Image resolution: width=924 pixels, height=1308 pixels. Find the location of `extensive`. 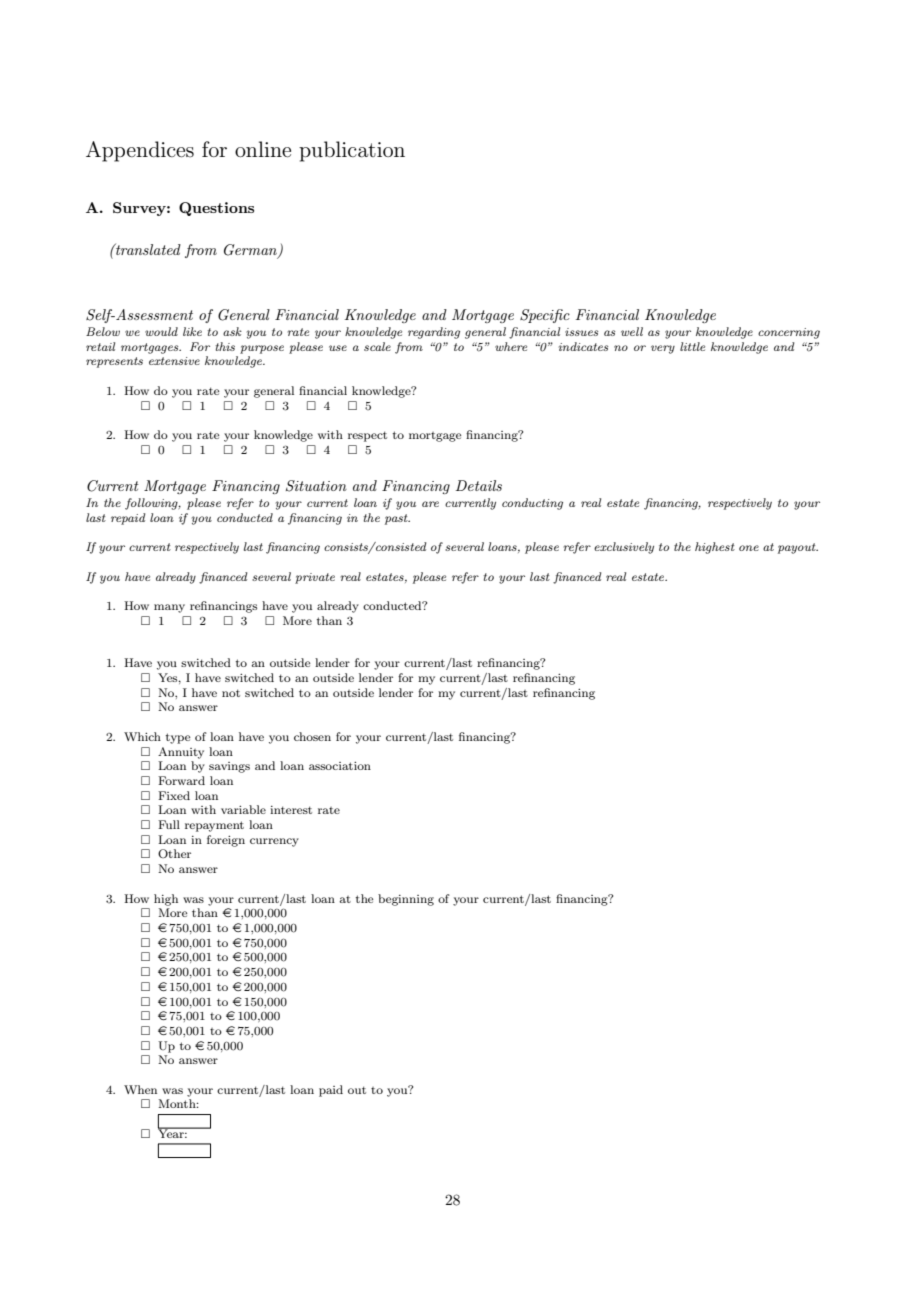

extensive is located at coordinates (174, 361).
